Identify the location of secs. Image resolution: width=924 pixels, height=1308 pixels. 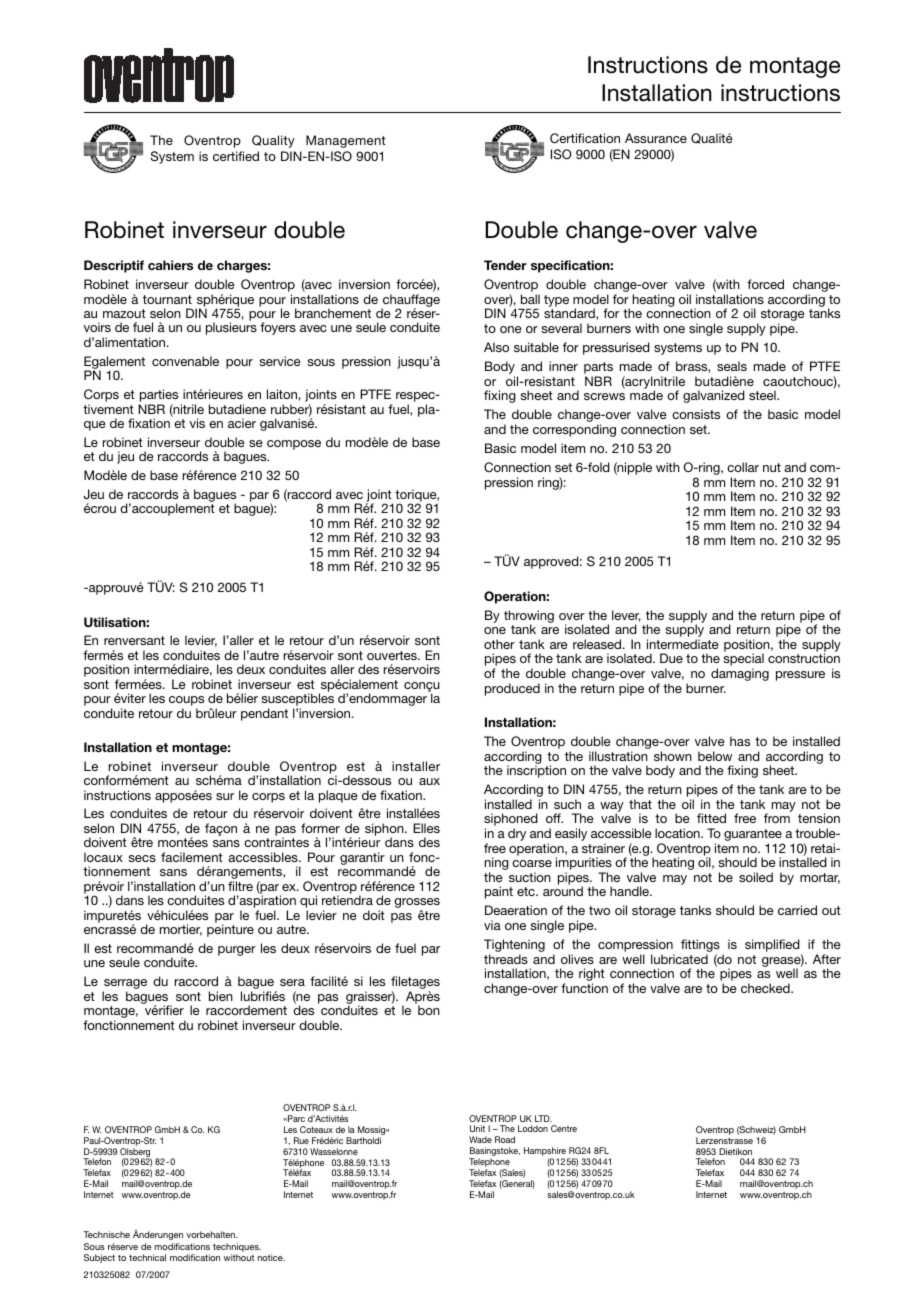
(142, 858).
